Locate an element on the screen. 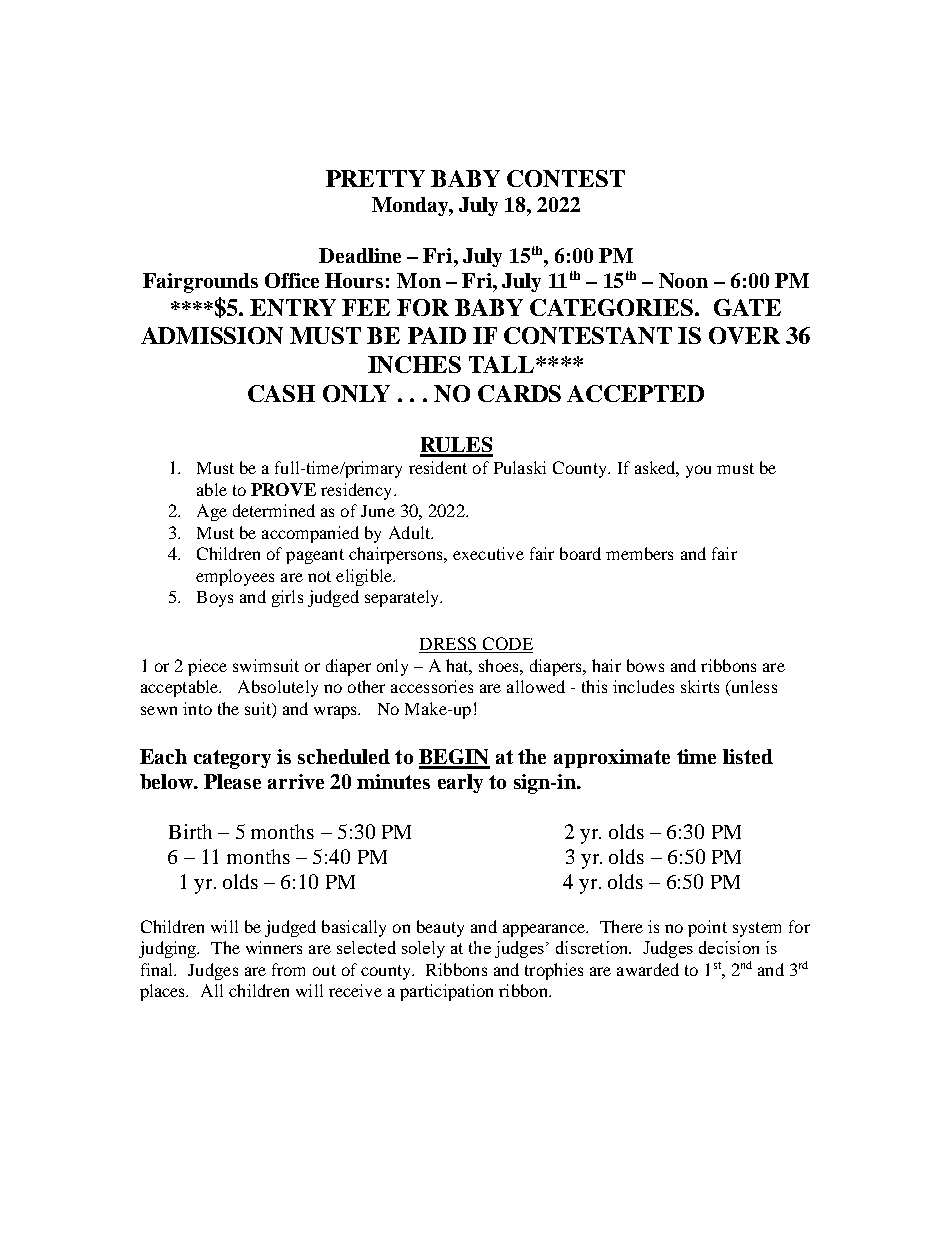  participation is located at coordinates (446, 992).
